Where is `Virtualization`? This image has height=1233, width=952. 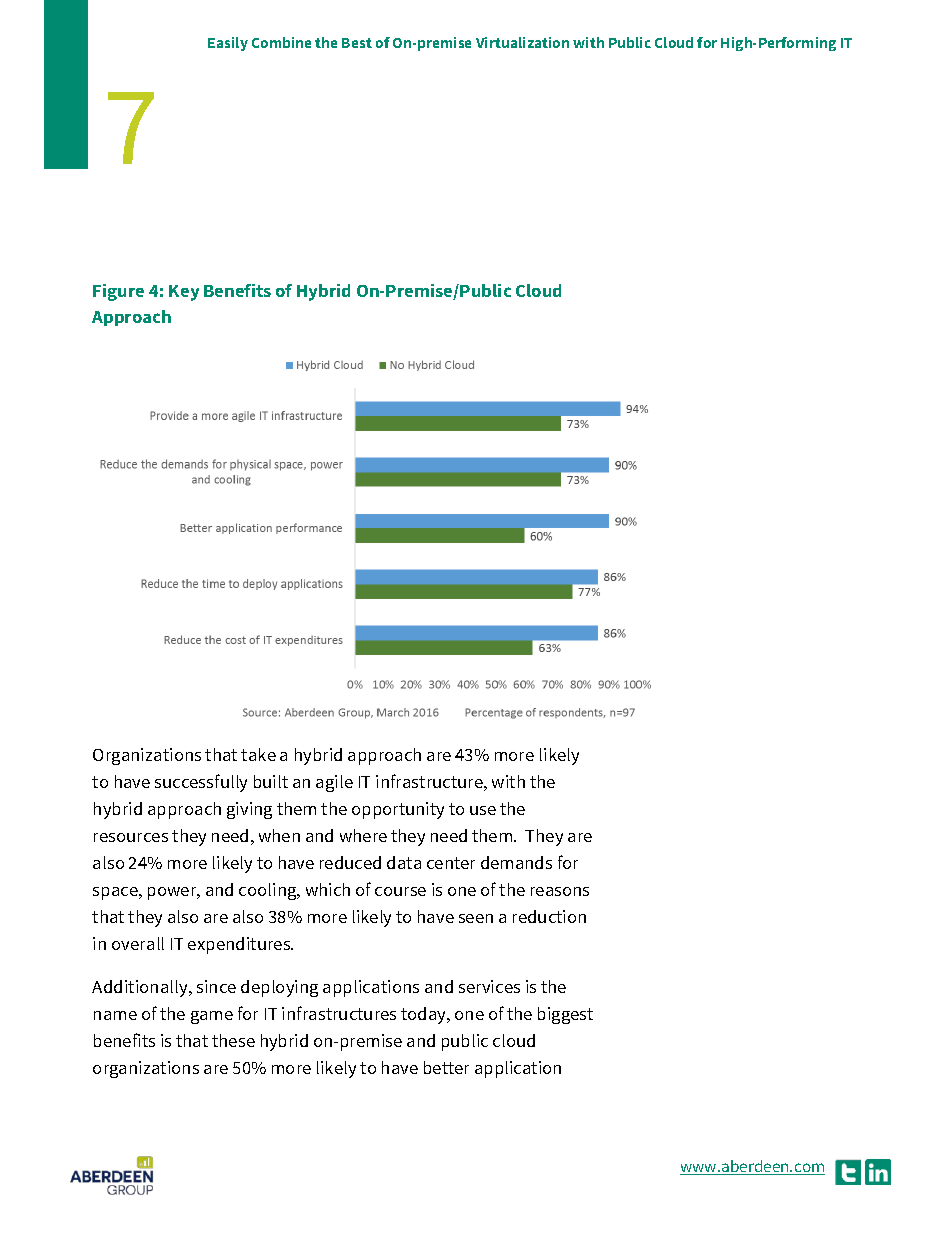
Virtualization is located at coordinates (522, 42).
